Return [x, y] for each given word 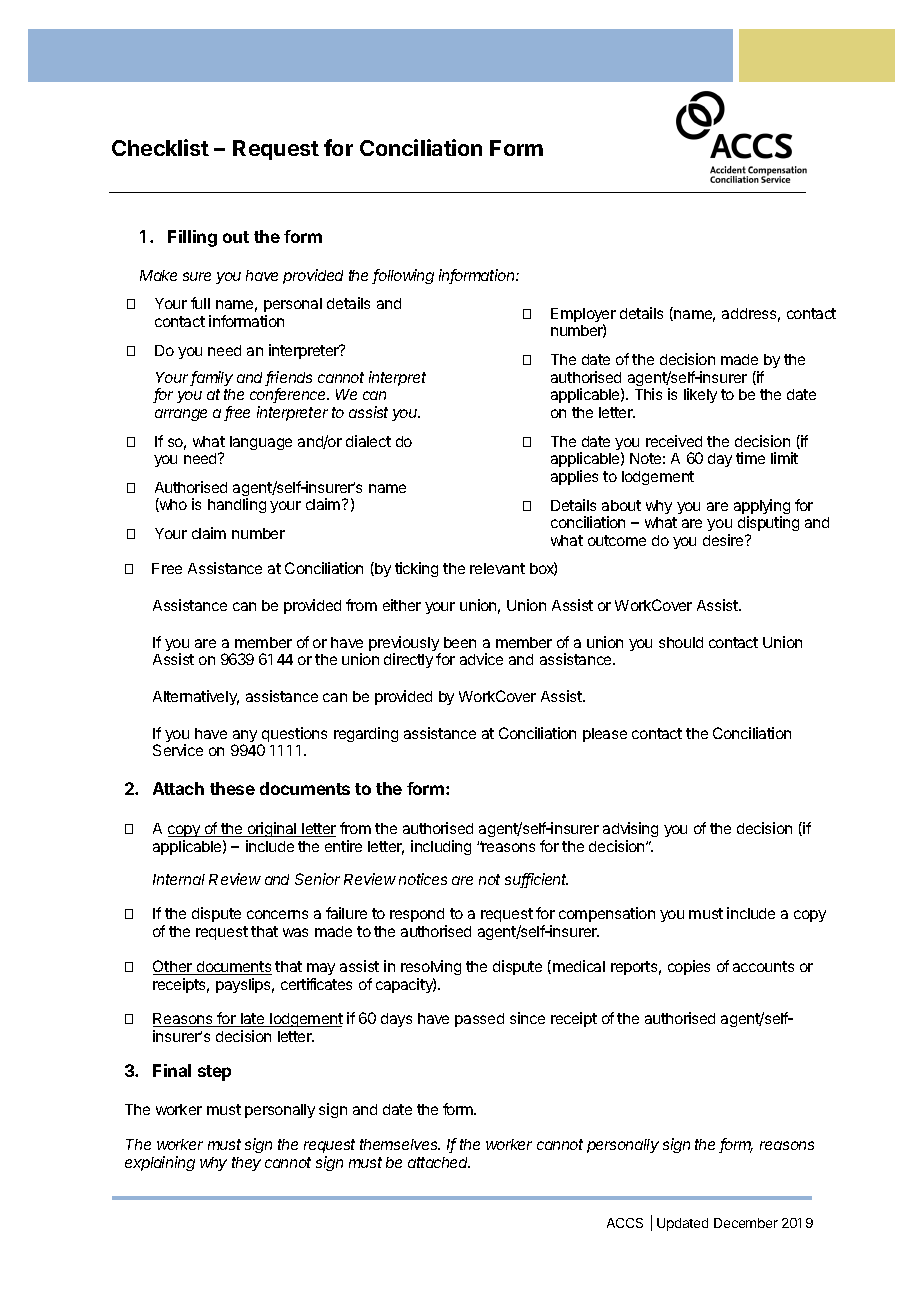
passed [479, 1020]
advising [630, 829]
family [211, 378]
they [246, 1164]
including [441, 847]
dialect [368, 441]
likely [700, 395]
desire [724, 540]
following [403, 276]
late [253, 1020]
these [232, 788]
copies [689, 967]
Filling [192, 238]
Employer [583, 316]
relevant [497, 568]
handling [237, 505]
